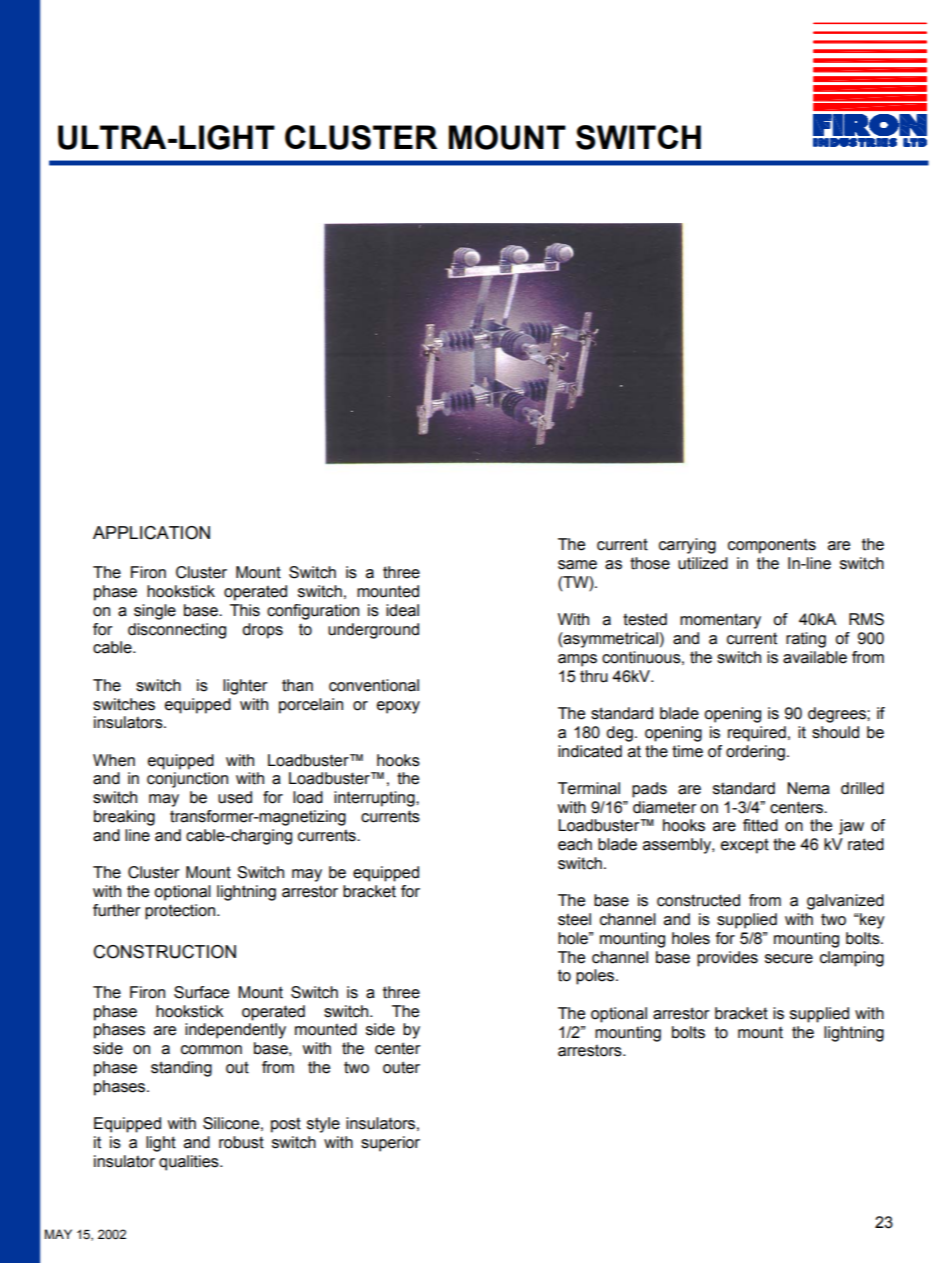 This image has height=1263, width=952. What do you see at coordinates (577, 565) in the image?
I see `same` at bounding box center [577, 565].
